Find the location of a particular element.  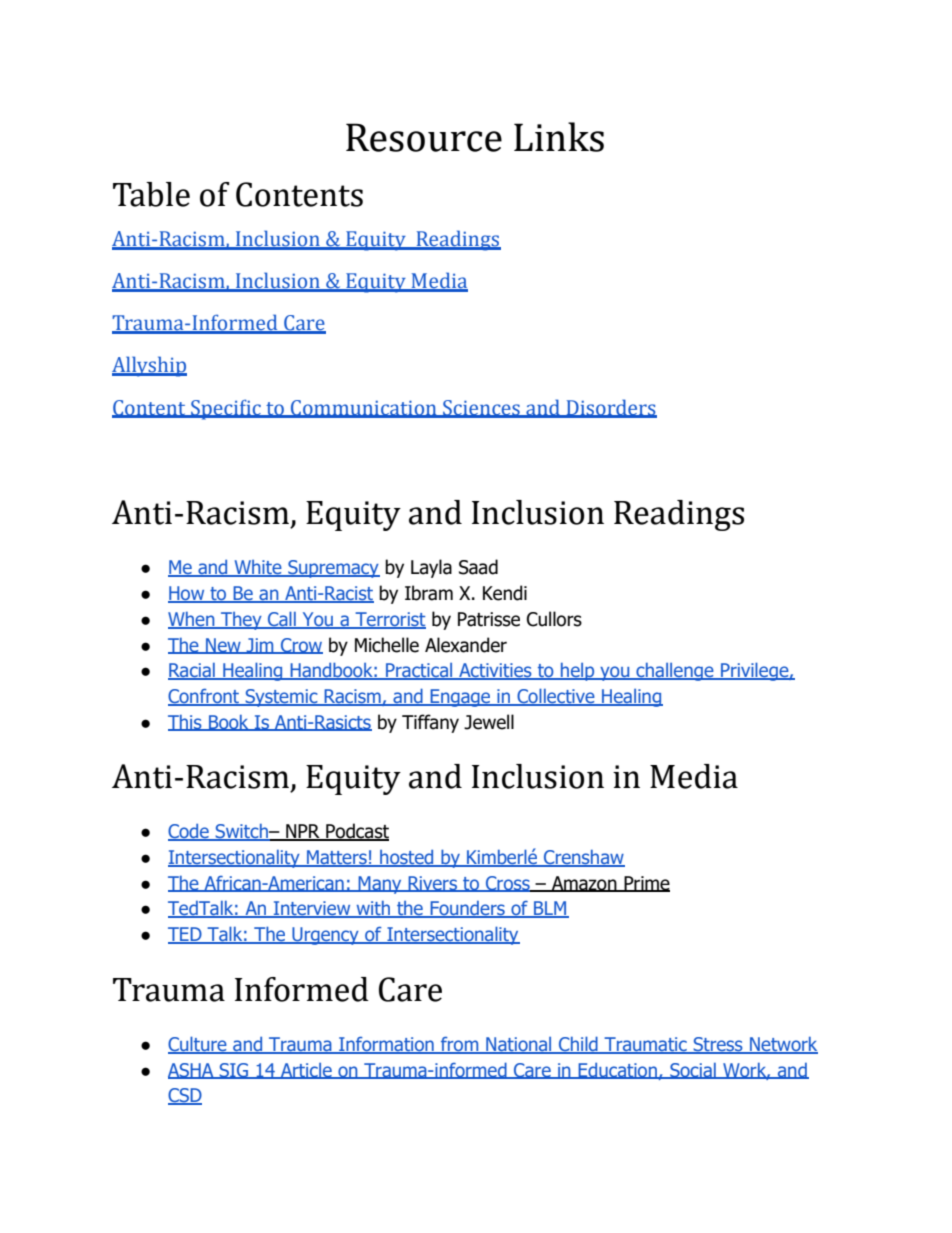

Resource is located at coordinates (424, 137).
